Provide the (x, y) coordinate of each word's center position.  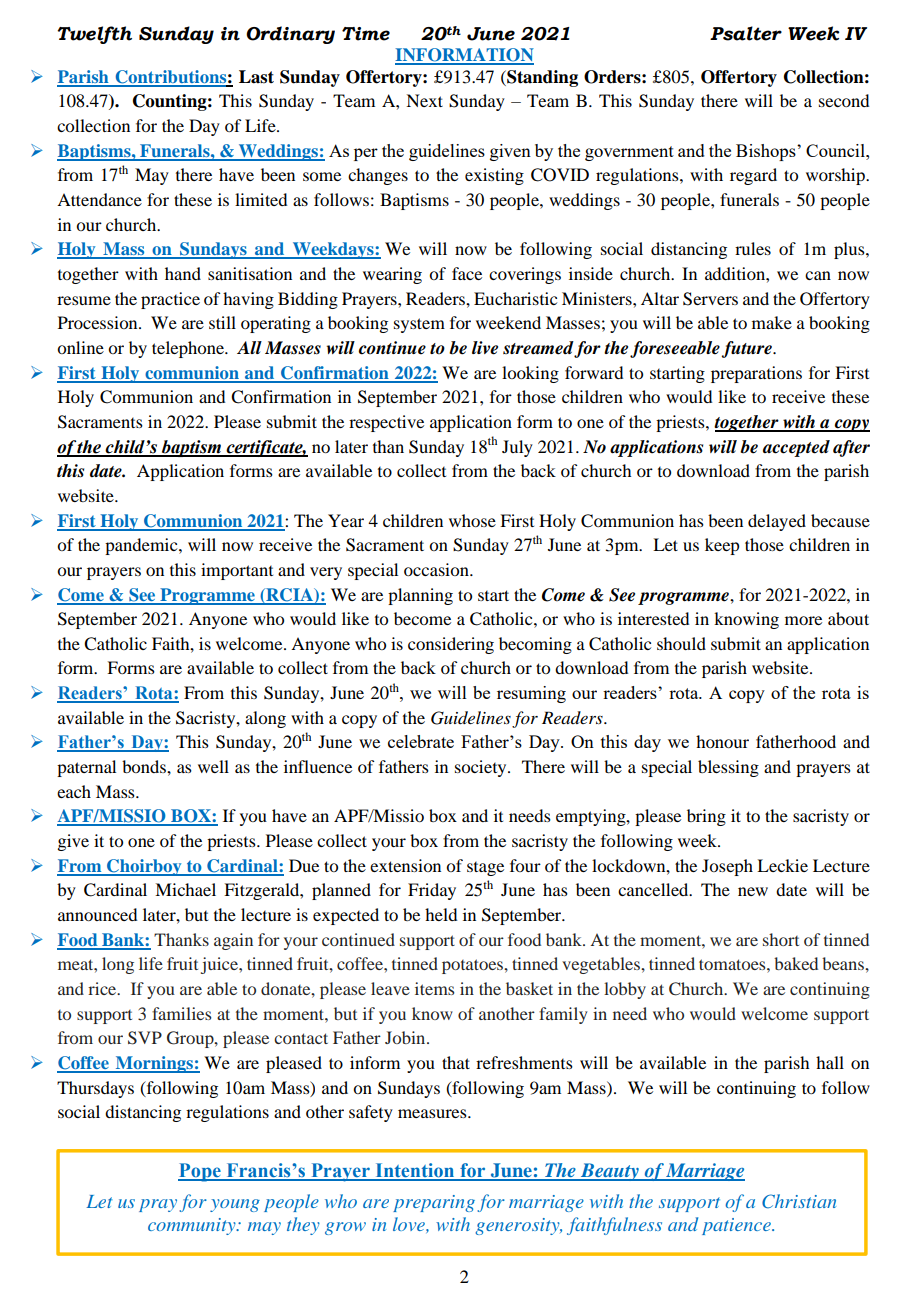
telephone (189, 349)
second (844, 100)
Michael (185, 889)
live (485, 348)
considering (451, 645)
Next (424, 100)
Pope (200, 1172)
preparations (756, 374)
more (803, 620)
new (753, 891)
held (441, 914)
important (237, 571)
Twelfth (94, 35)
